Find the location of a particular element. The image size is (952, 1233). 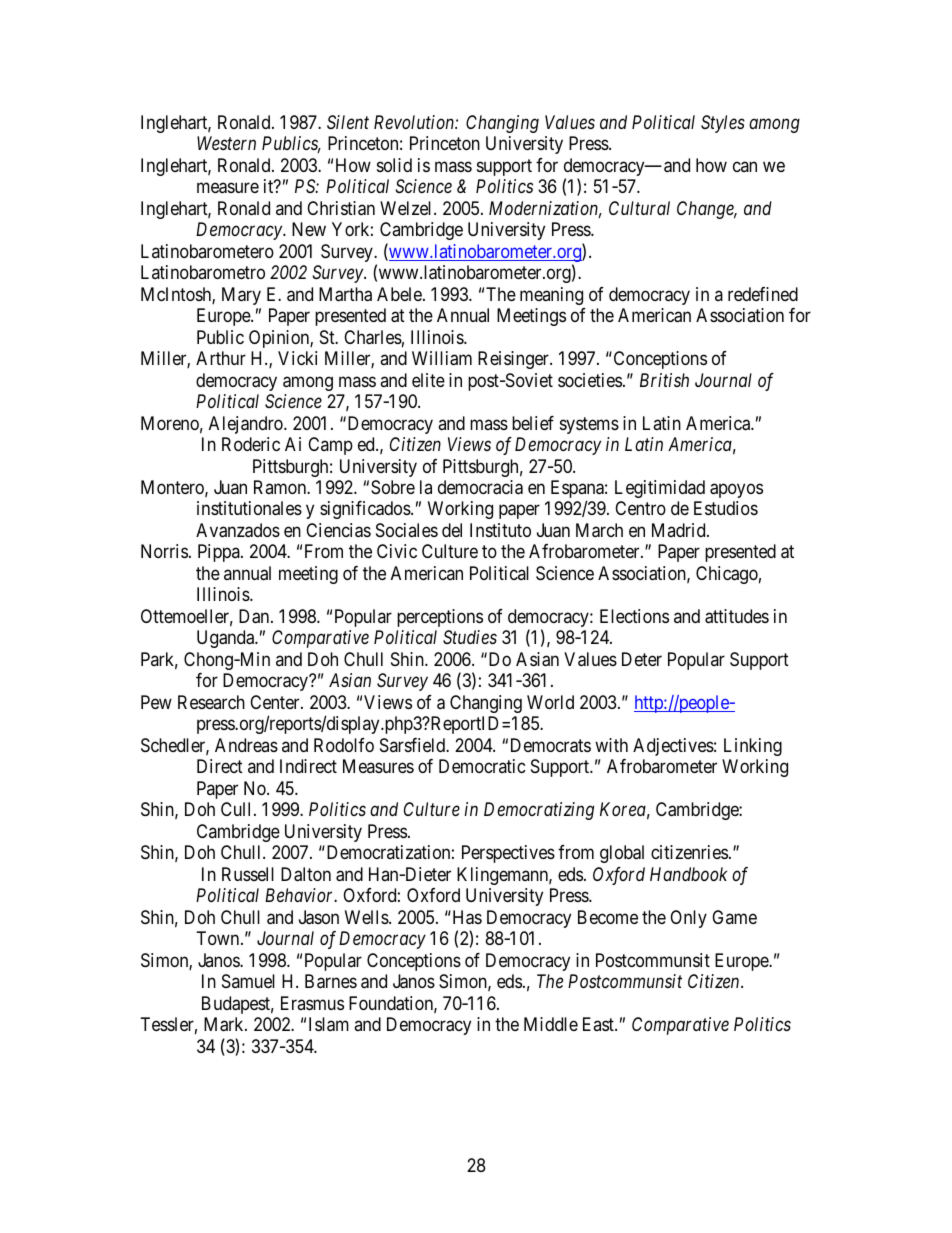

Samuel is located at coordinates (248, 981).
